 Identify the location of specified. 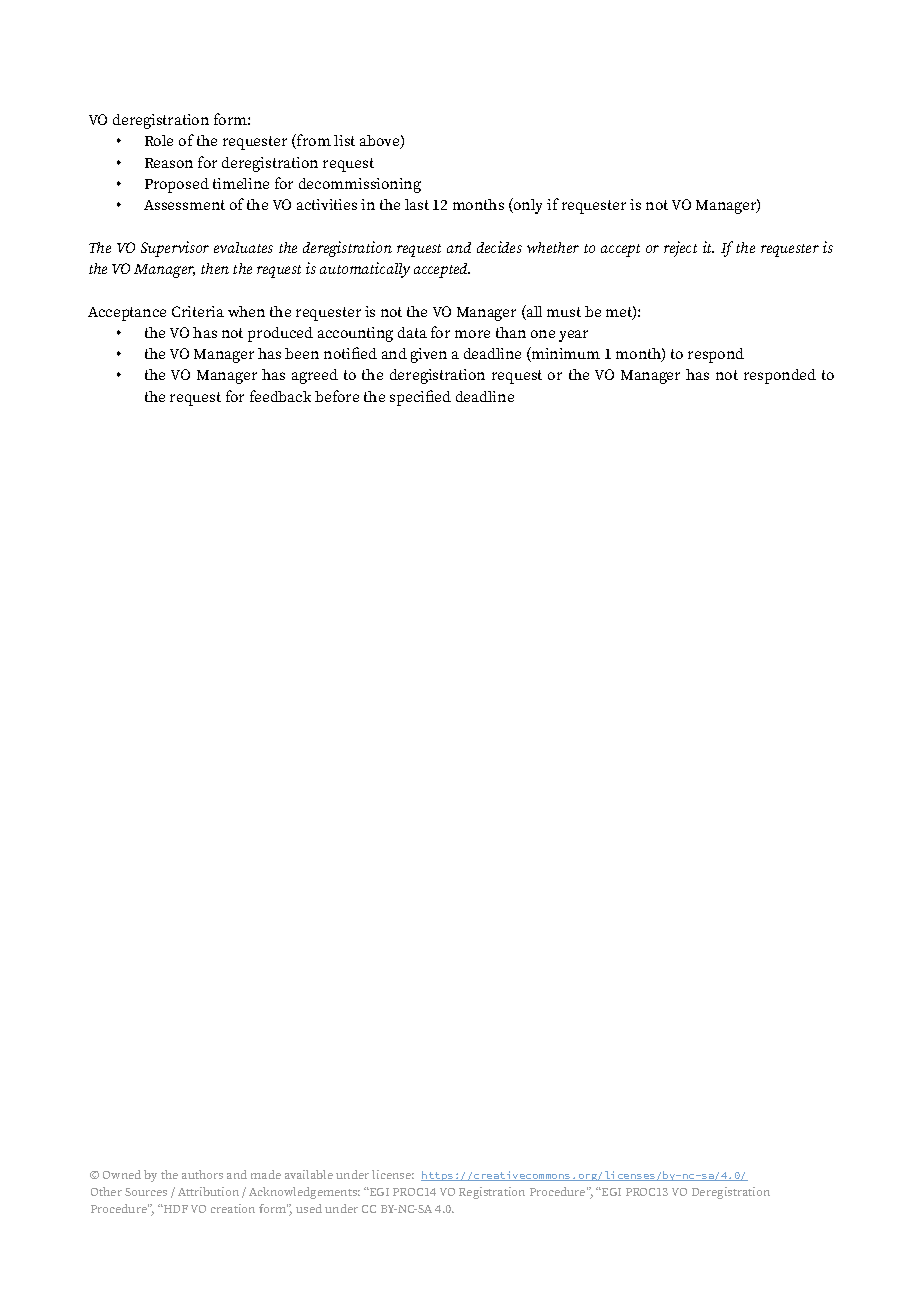
(420, 398).
